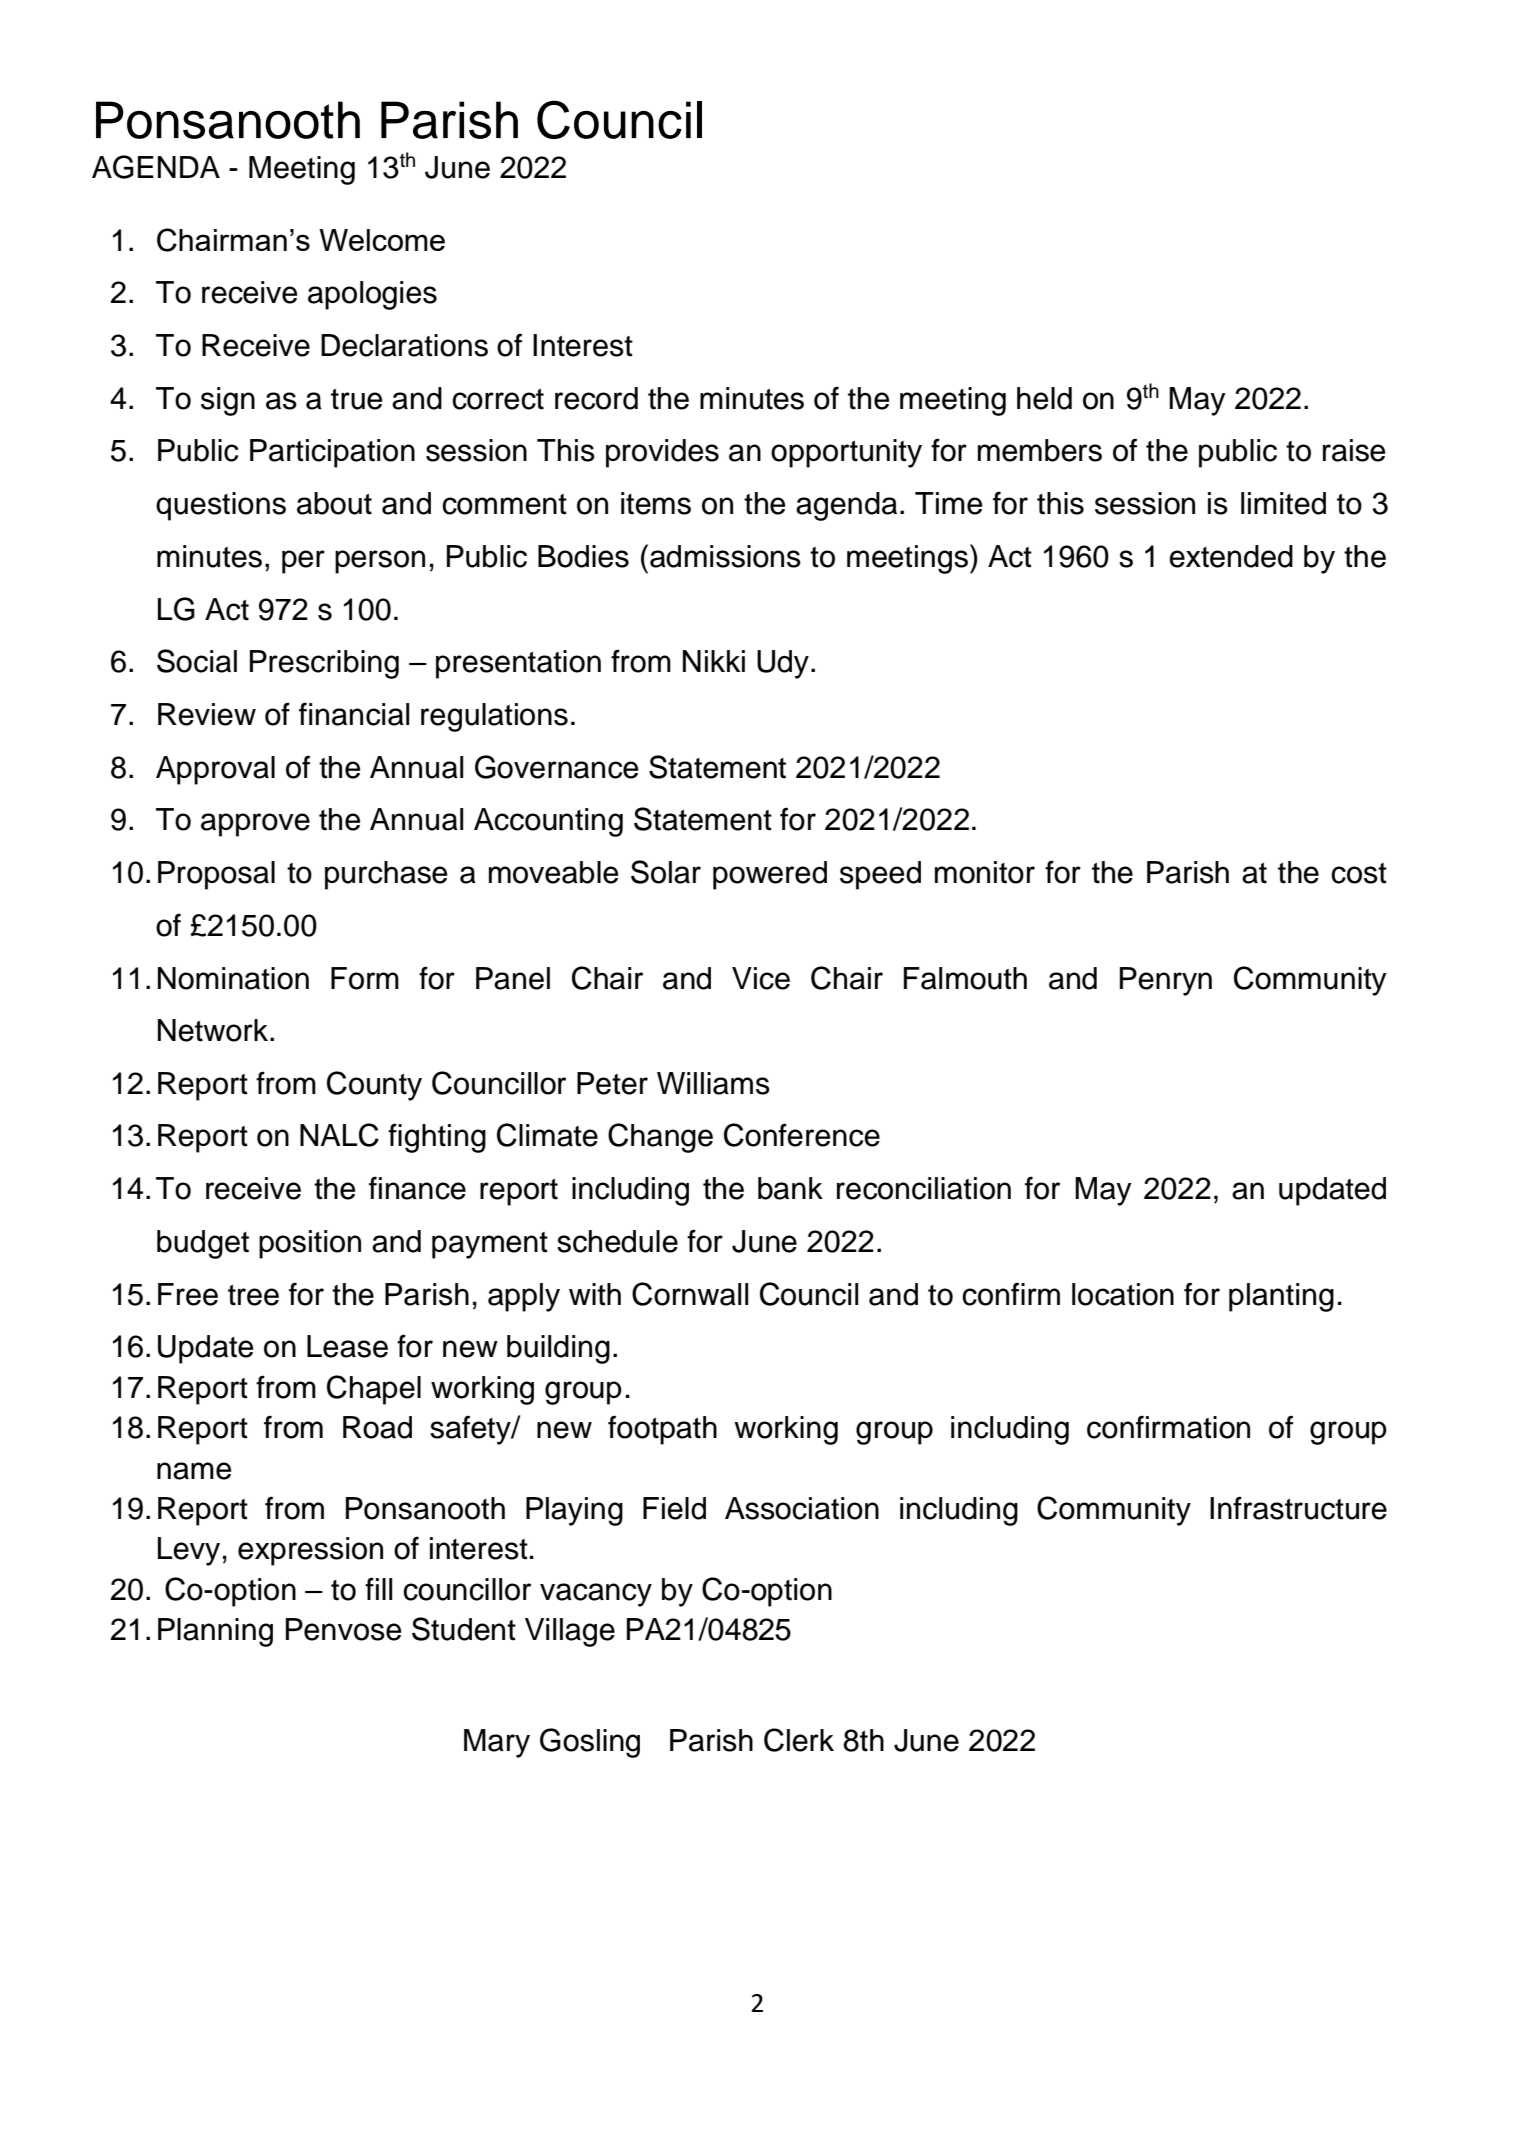 This screenshot has height=2143, width=1515. I want to click on bank, so click(790, 1188).
